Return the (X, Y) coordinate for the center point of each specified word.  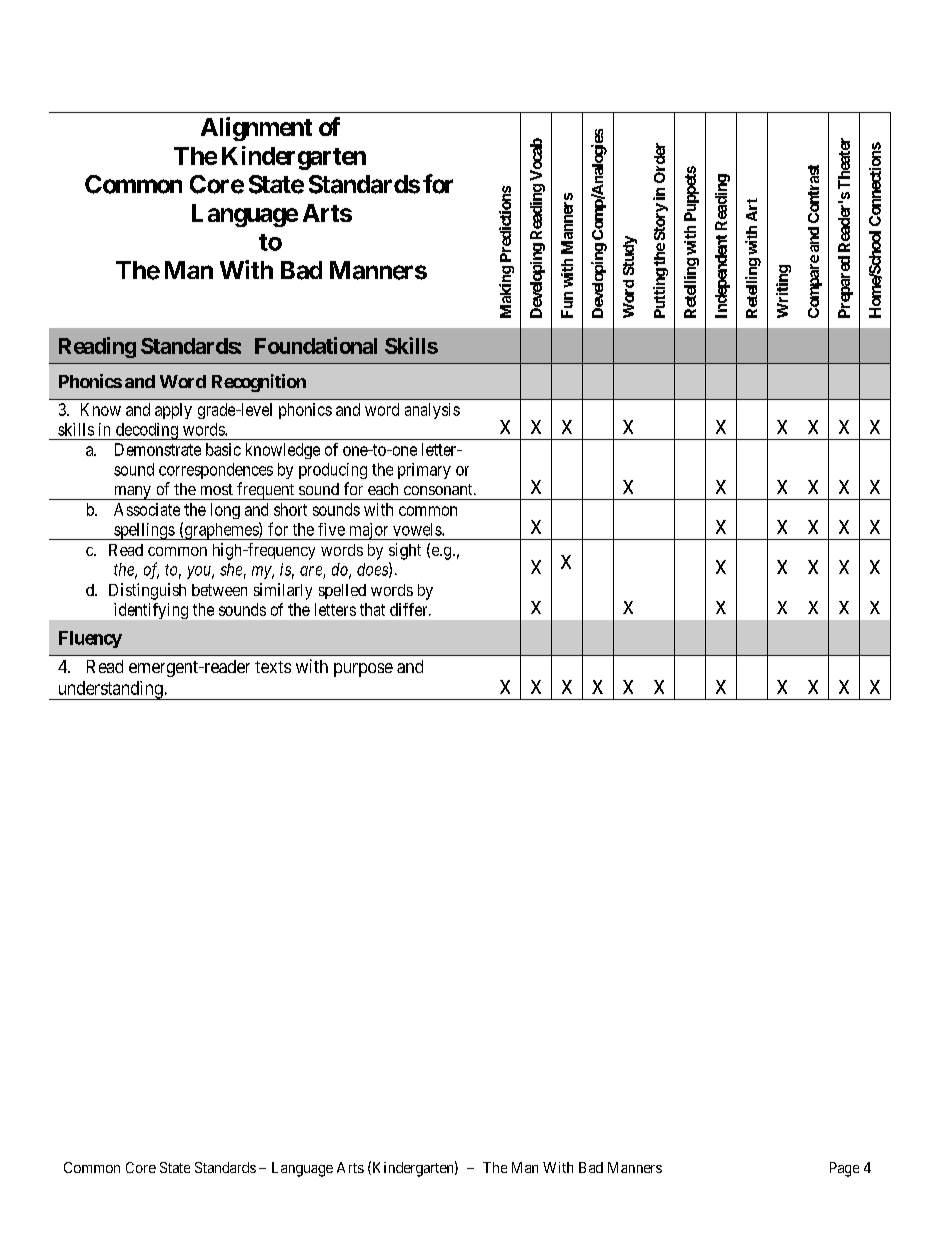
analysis (432, 411)
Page (844, 1169)
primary (424, 471)
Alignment (256, 129)
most (217, 489)
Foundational (316, 345)
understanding (110, 690)
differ (410, 609)
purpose (363, 670)
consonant (439, 489)
